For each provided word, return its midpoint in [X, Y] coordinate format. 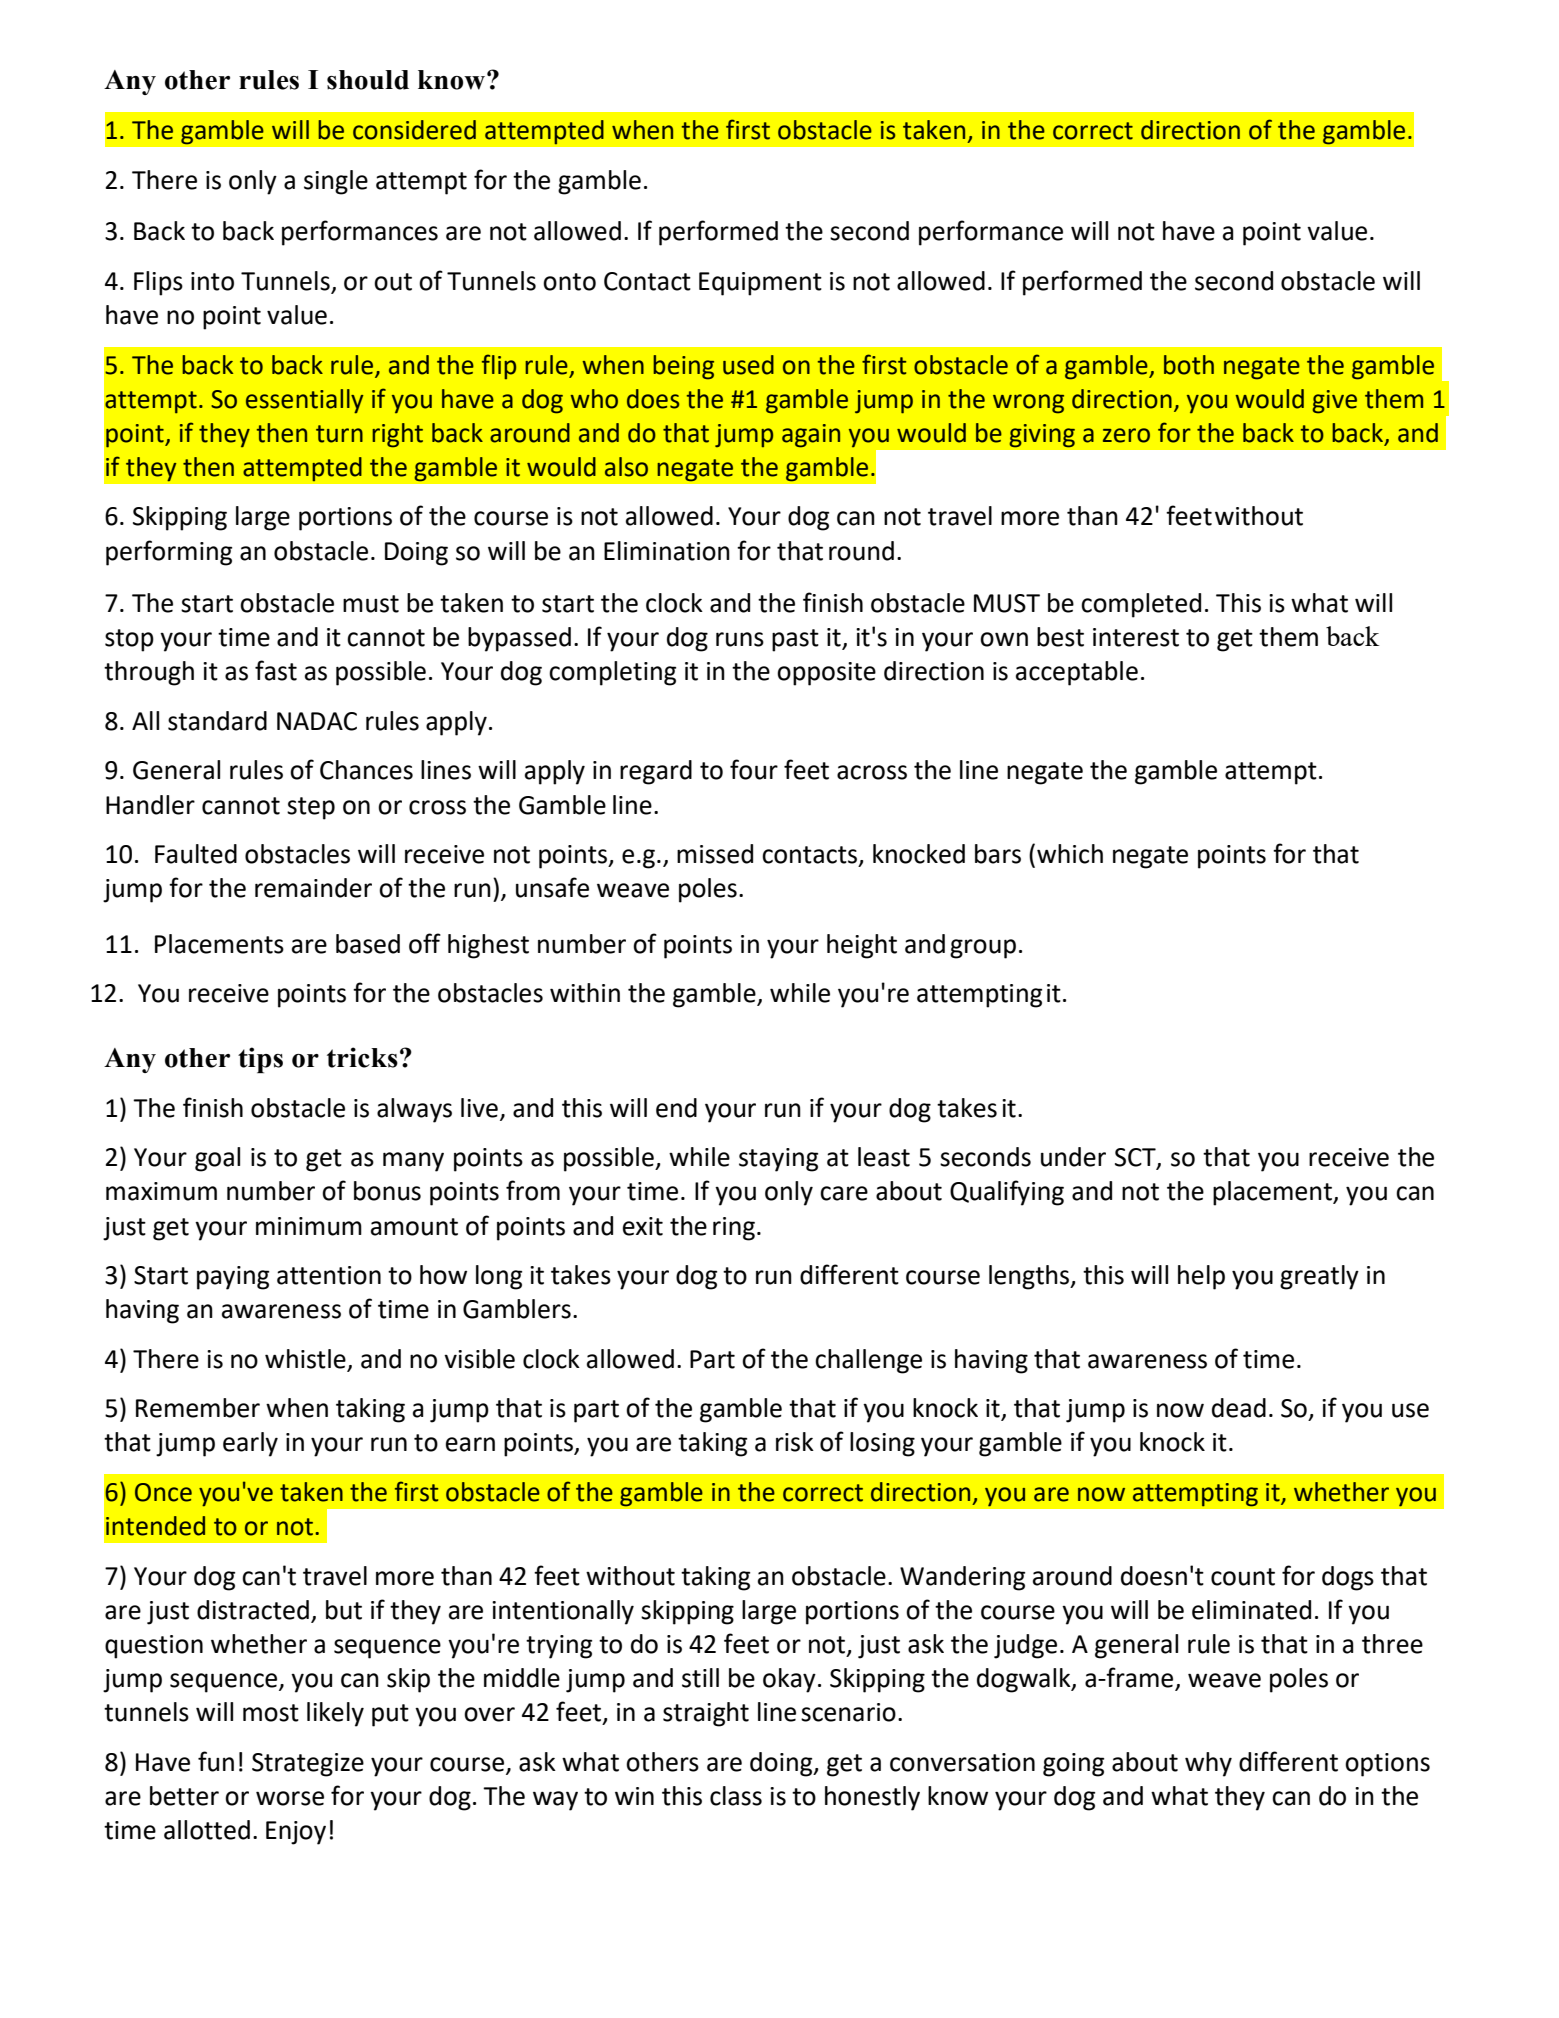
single [336, 182]
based [368, 944]
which [1070, 854]
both [1189, 365]
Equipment [760, 284]
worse [290, 1798]
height [862, 946]
